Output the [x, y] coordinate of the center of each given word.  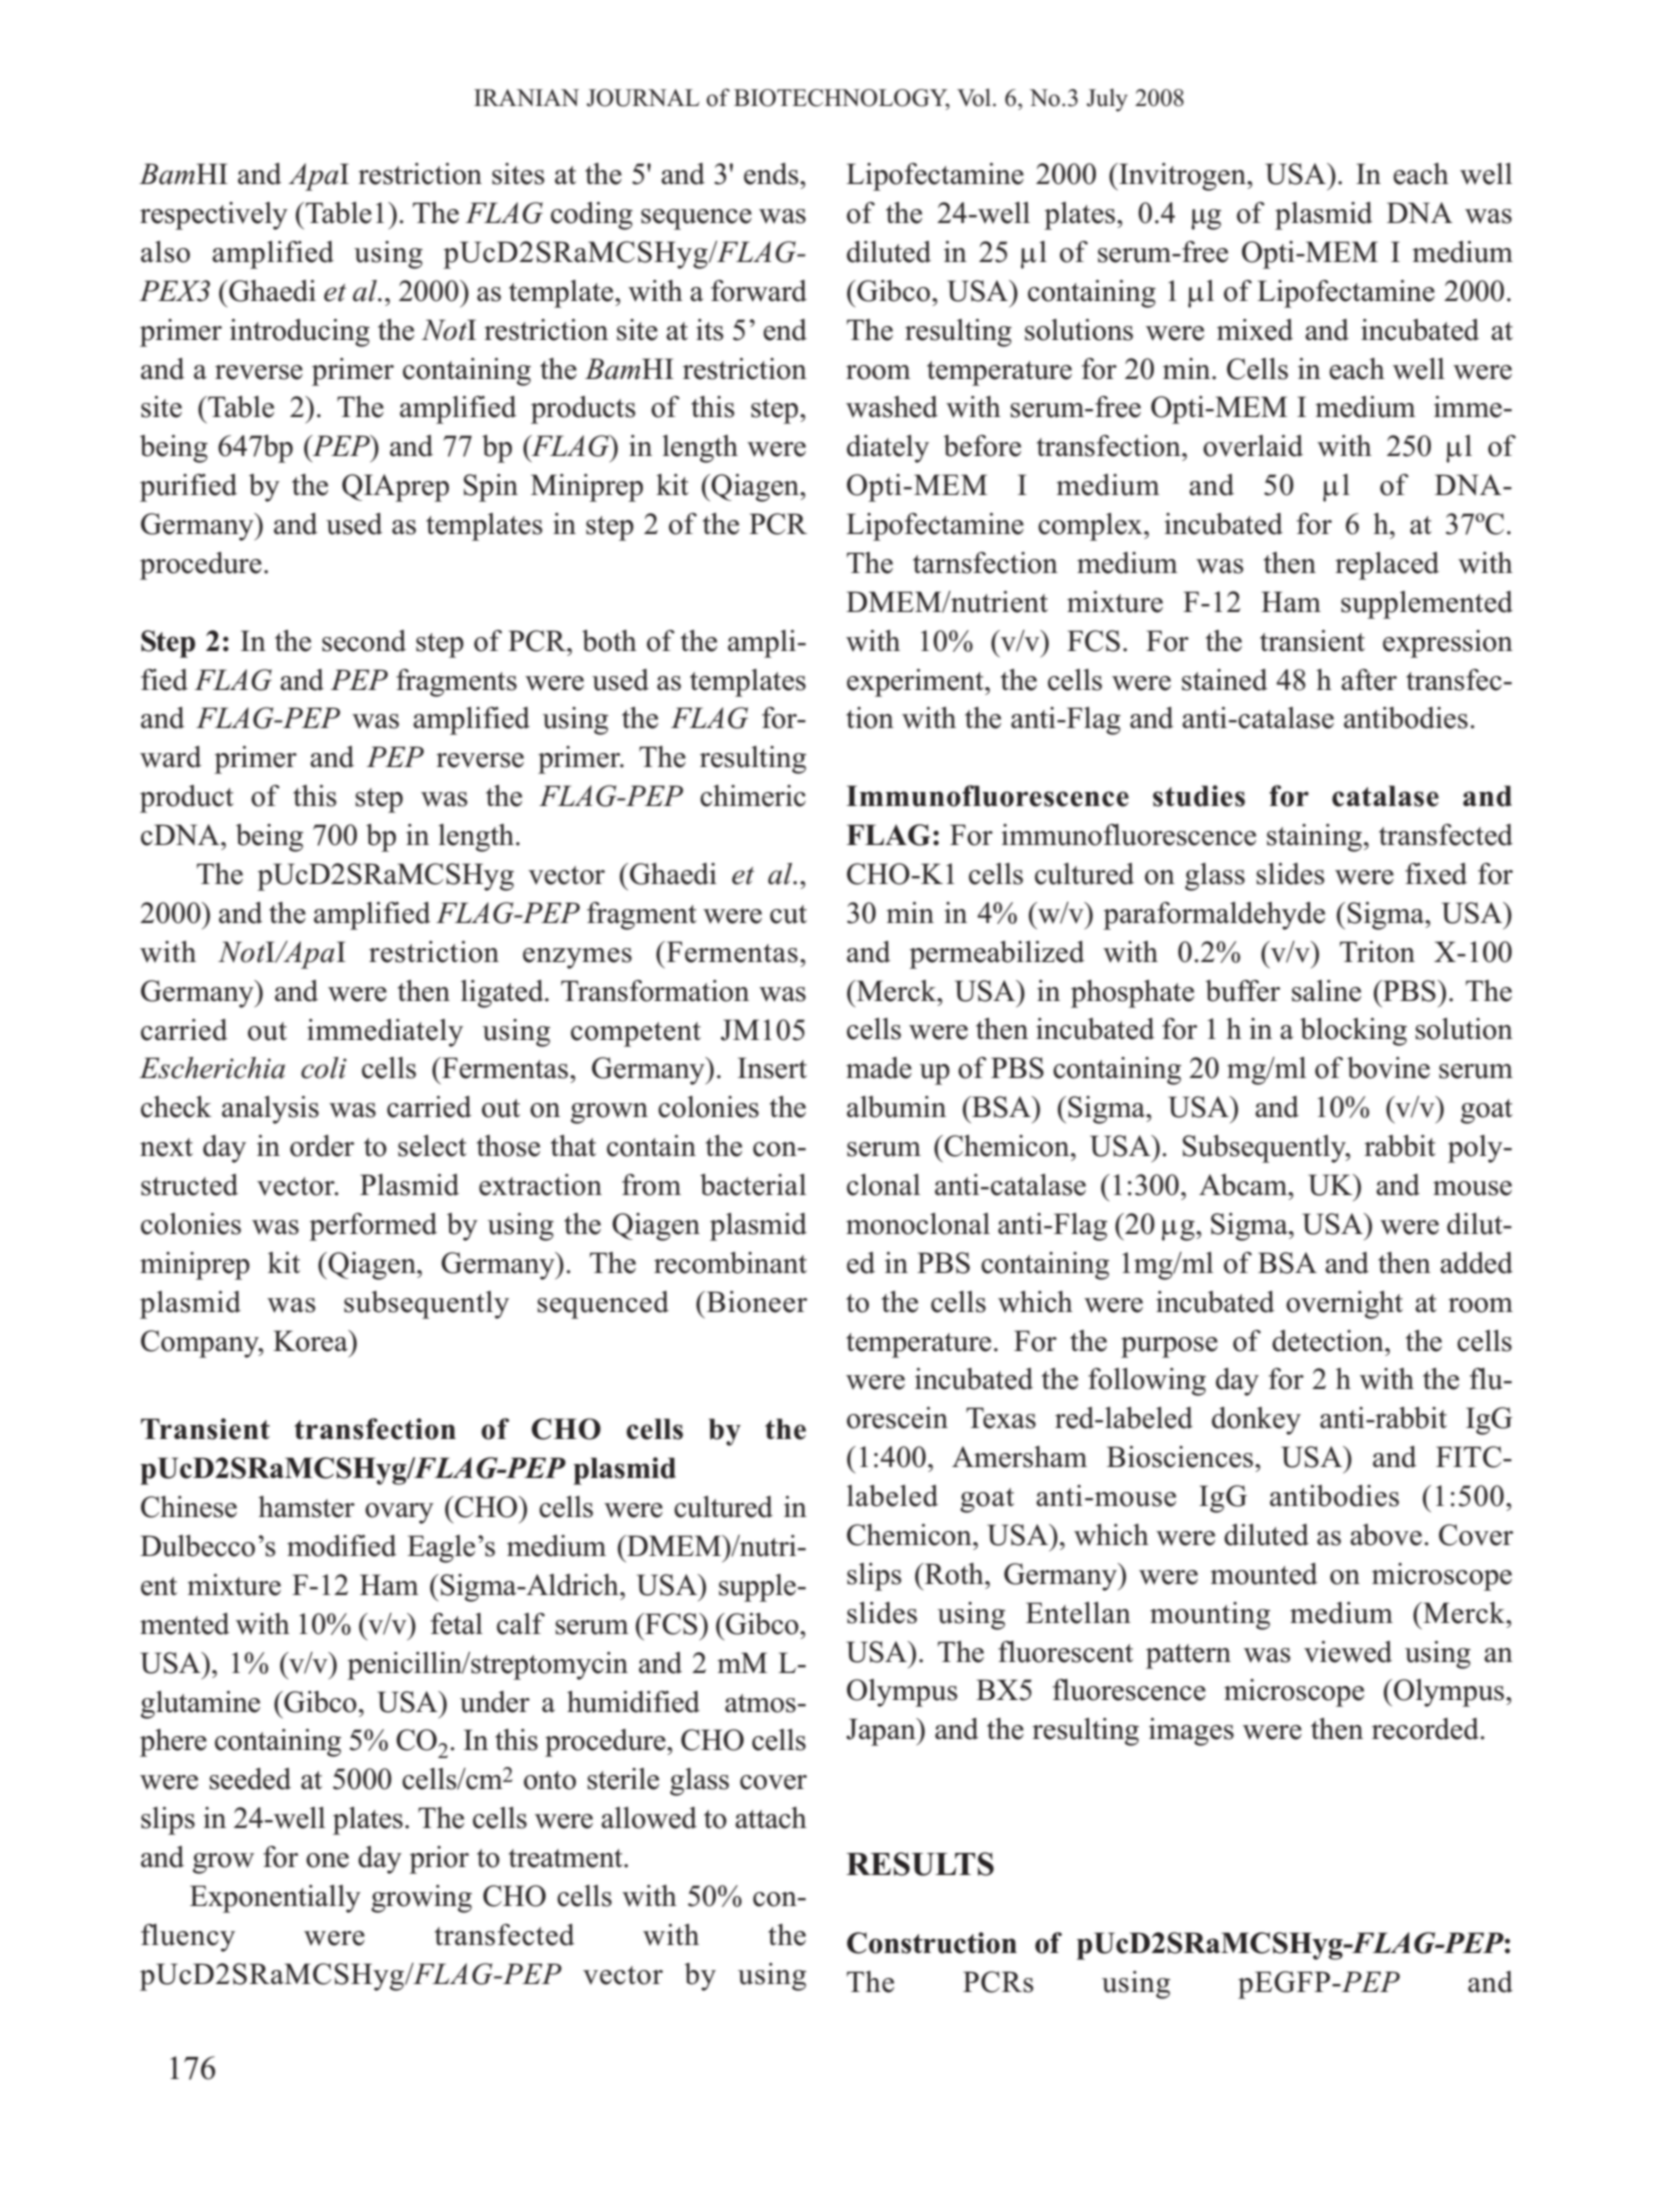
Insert [772, 1068]
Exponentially [275, 1899]
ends [772, 174]
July [1107, 100]
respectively [214, 216]
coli [324, 1068]
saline [1326, 991]
